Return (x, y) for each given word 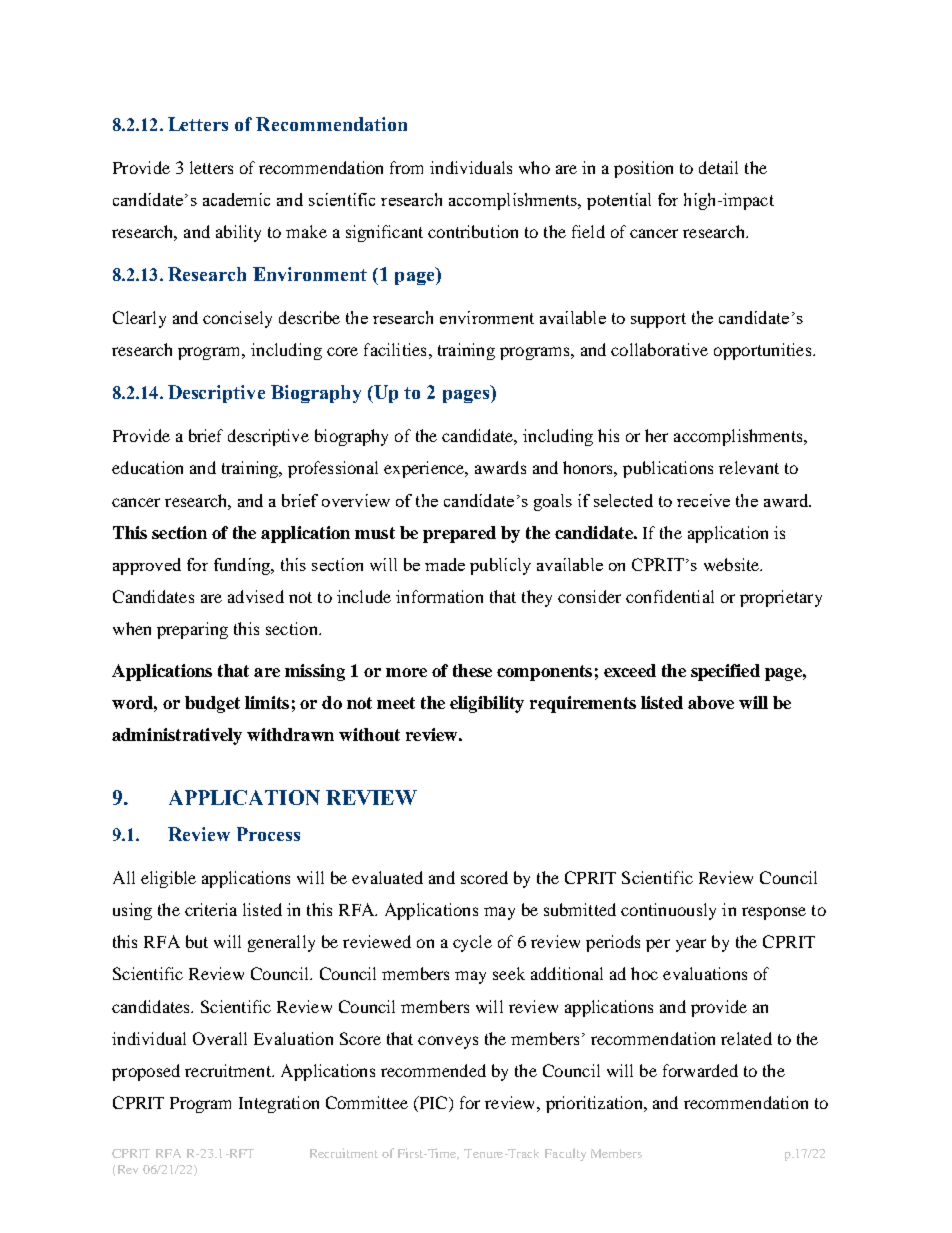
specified (725, 672)
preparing (192, 630)
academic (236, 199)
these (472, 670)
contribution (473, 231)
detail (718, 167)
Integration (279, 1104)
